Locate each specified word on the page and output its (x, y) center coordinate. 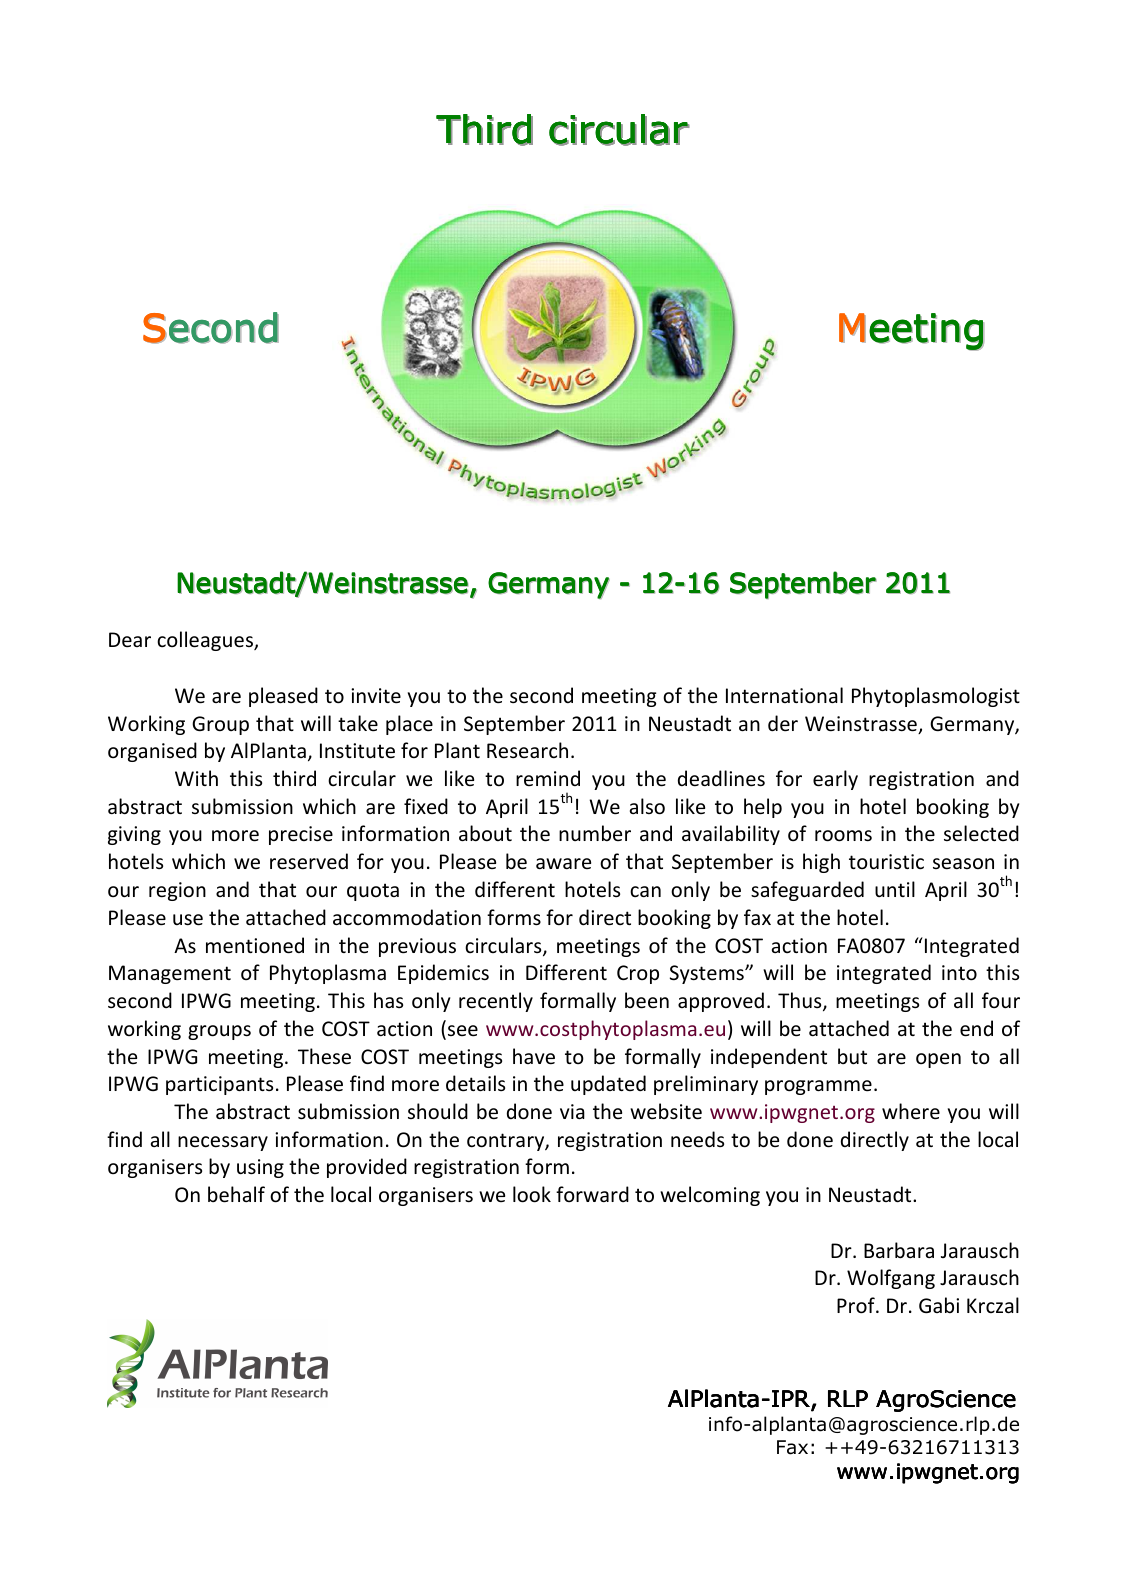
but (852, 1056)
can (645, 891)
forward (592, 1194)
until (895, 889)
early (835, 780)
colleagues (206, 641)
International (784, 695)
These (324, 1056)
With (196, 778)
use (188, 920)
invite (376, 696)
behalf (236, 1194)
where (911, 1111)
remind (548, 778)
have (534, 1056)
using (260, 1168)
